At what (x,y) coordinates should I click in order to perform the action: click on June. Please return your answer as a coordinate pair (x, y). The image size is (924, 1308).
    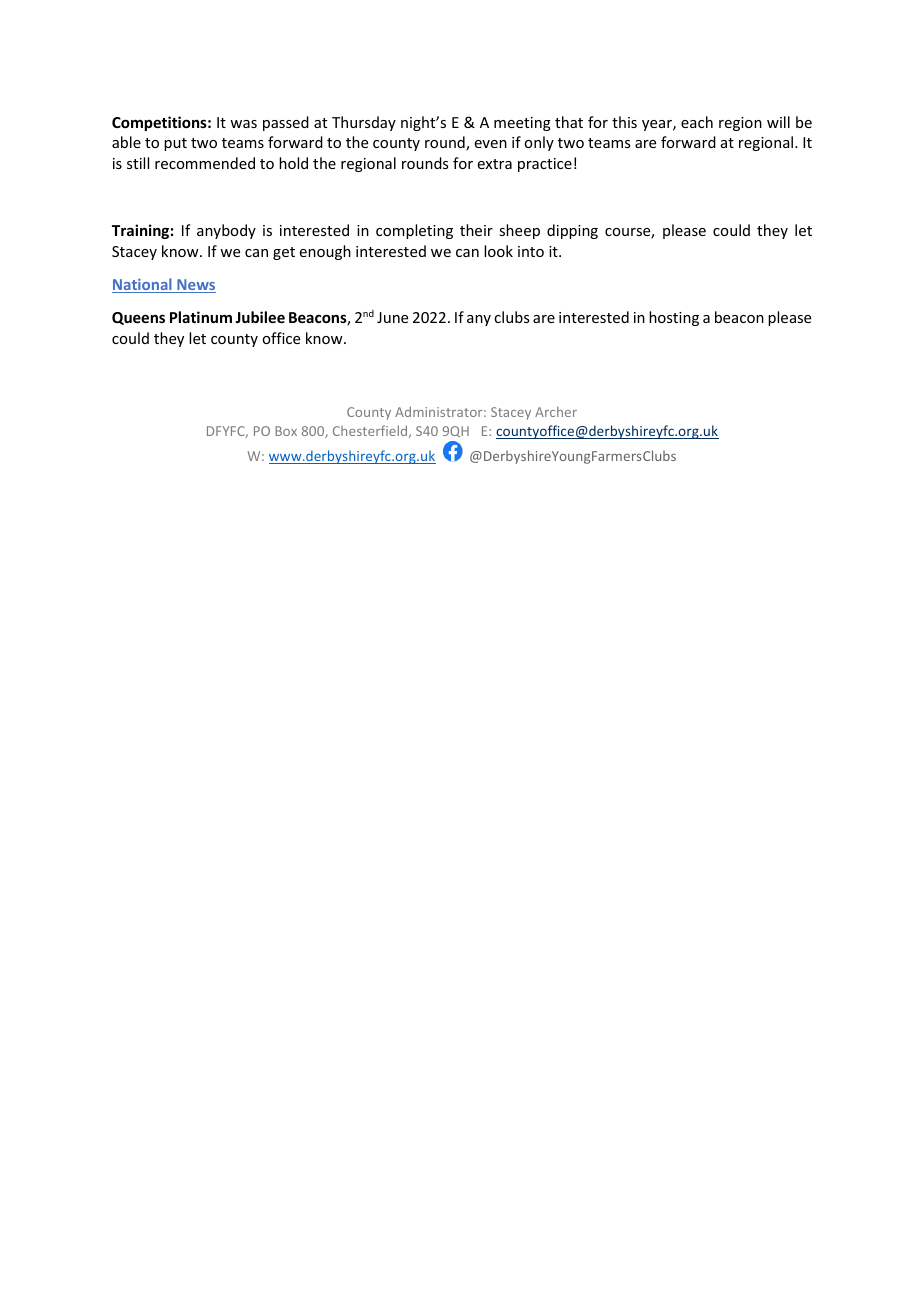
    Looking at the image, I should click on (392, 317).
